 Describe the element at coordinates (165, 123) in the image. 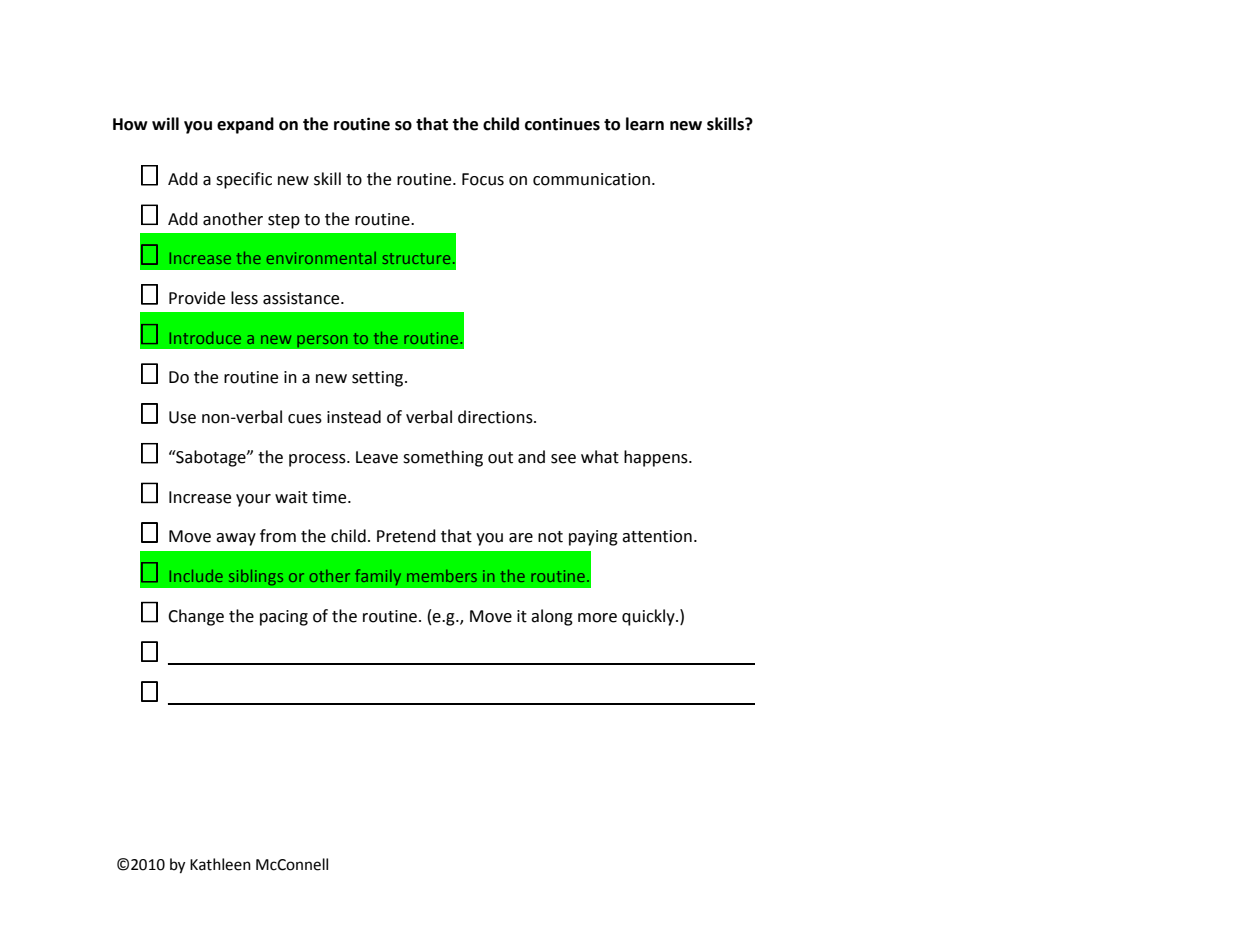

I see `will` at that location.
